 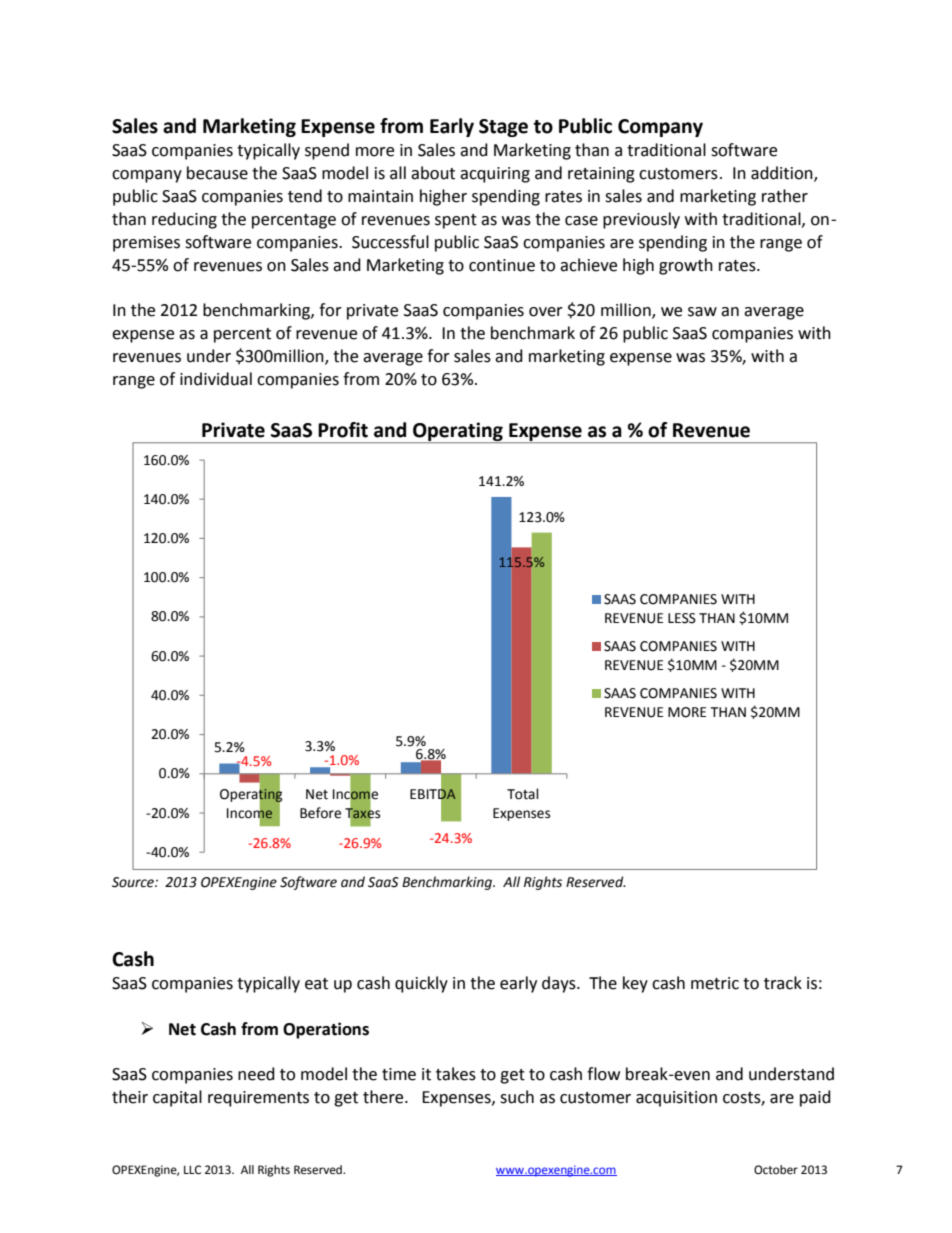 I want to click on Before, so click(x=320, y=813).
